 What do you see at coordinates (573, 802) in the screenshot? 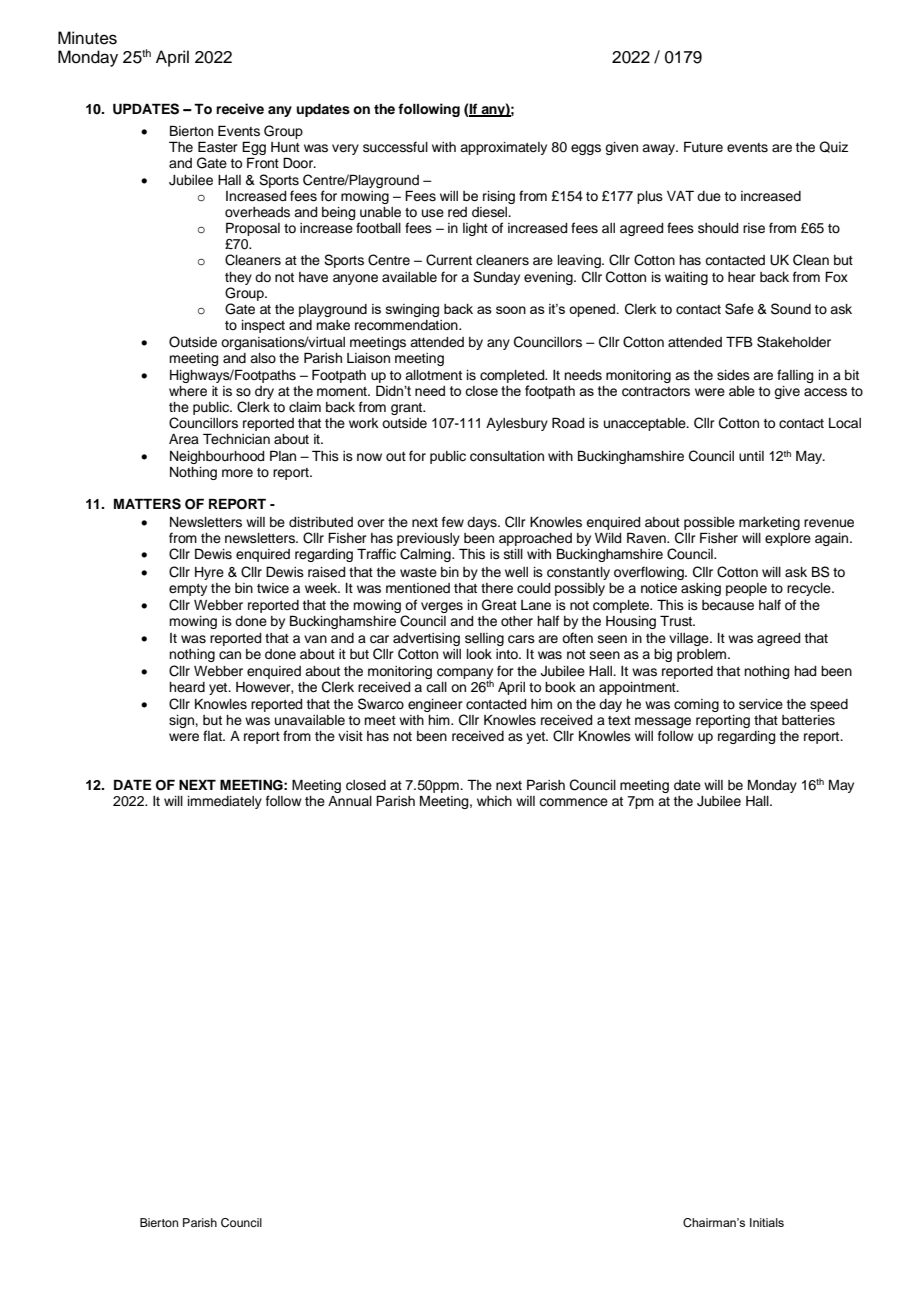
I see `commence` at bounding box center [573, 802].
